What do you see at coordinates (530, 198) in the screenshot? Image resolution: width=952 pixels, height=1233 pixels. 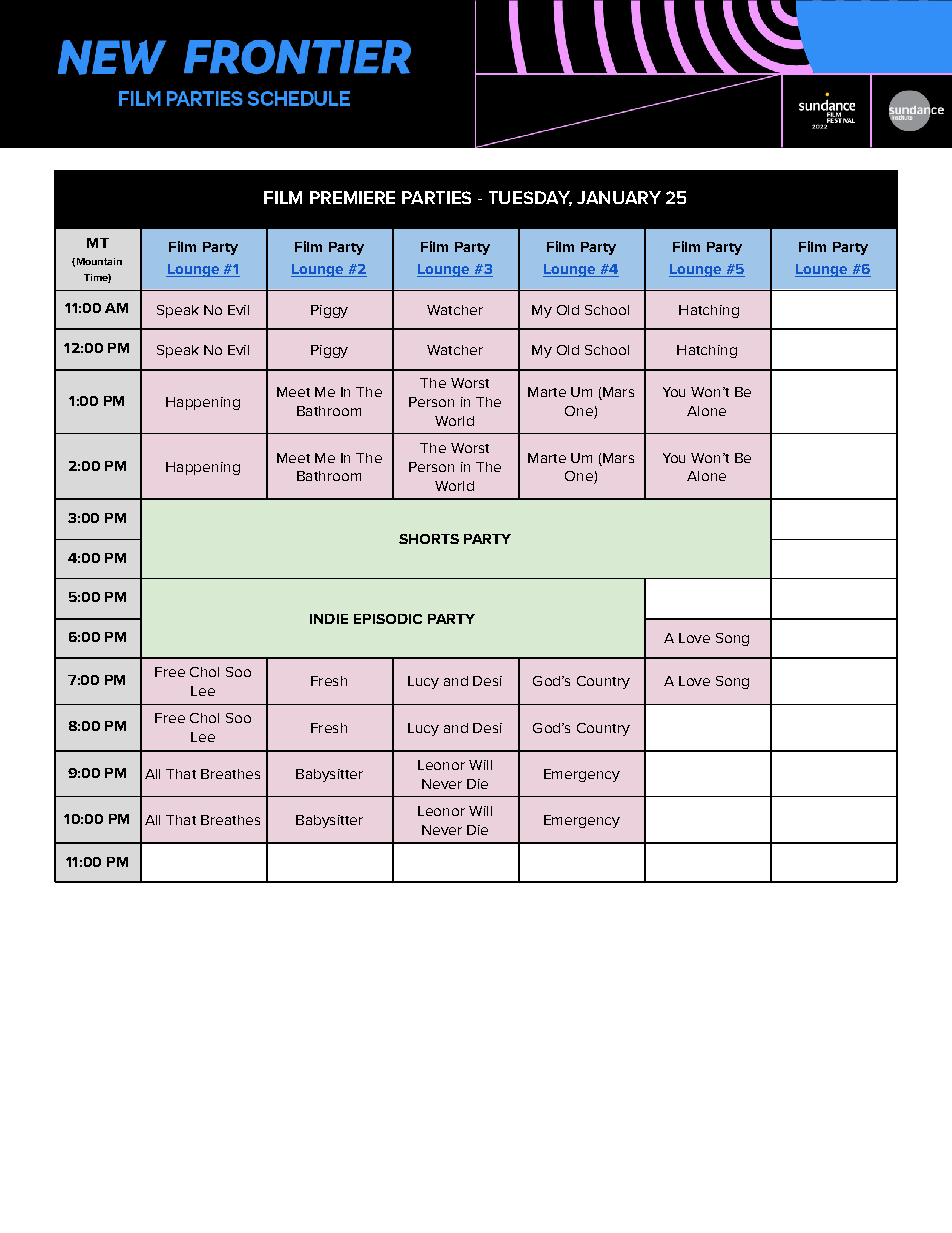 I see `TUESDAY` at bounding box center [530, 198].
